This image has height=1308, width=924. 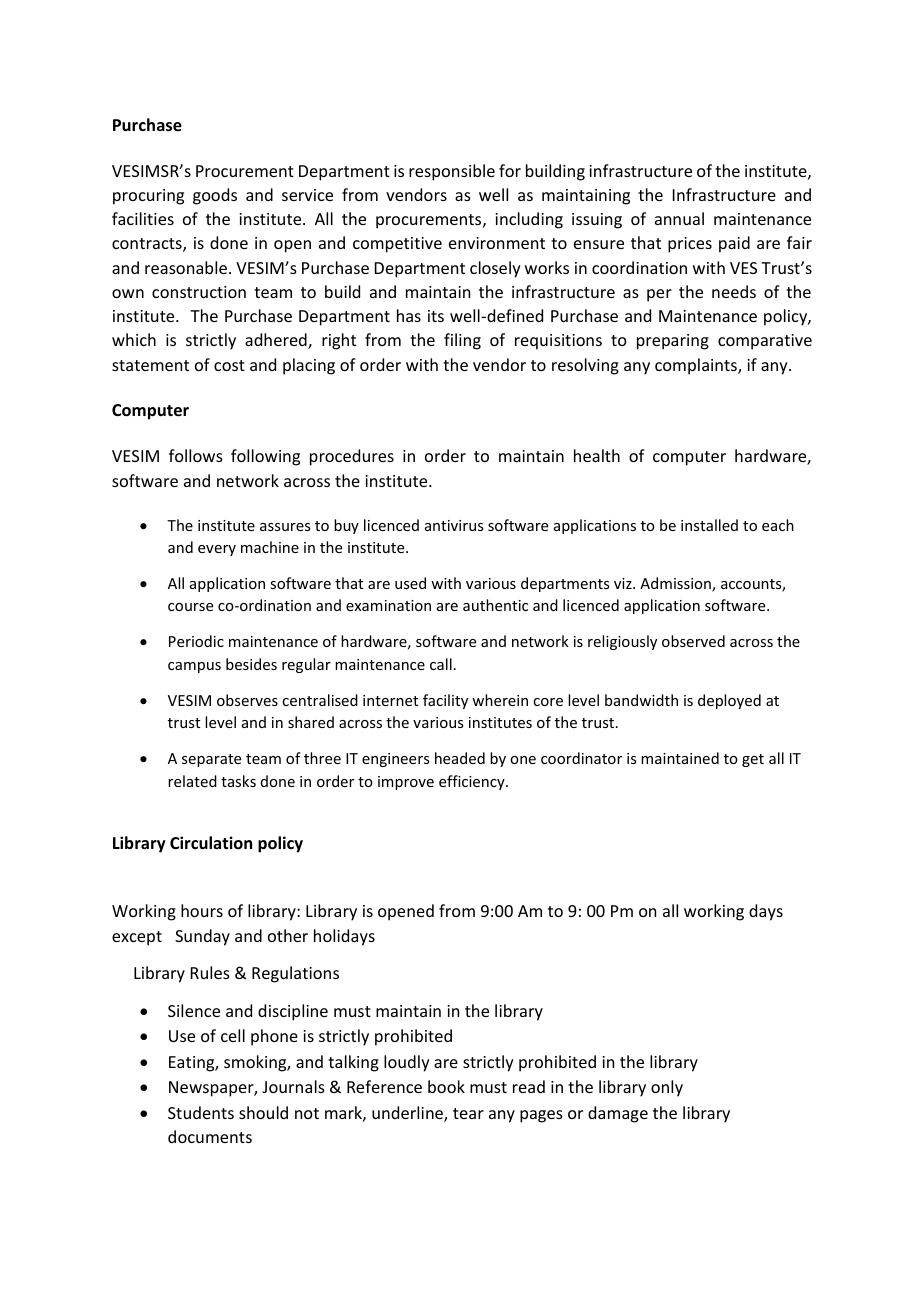 I want to click on only, so click(x=667, y=1088).
